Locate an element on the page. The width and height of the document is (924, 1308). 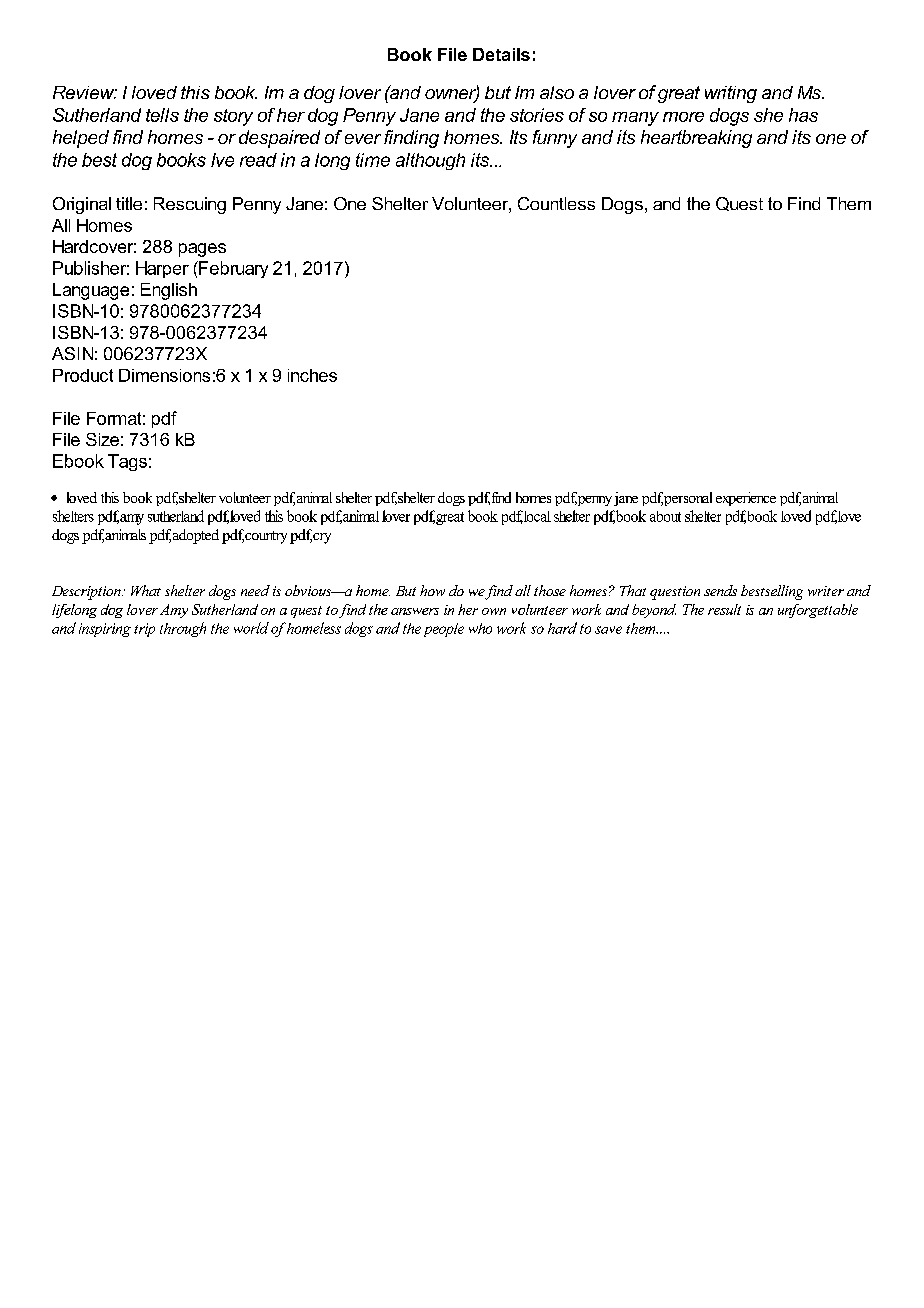
February is located at coordinates (232, 269).
